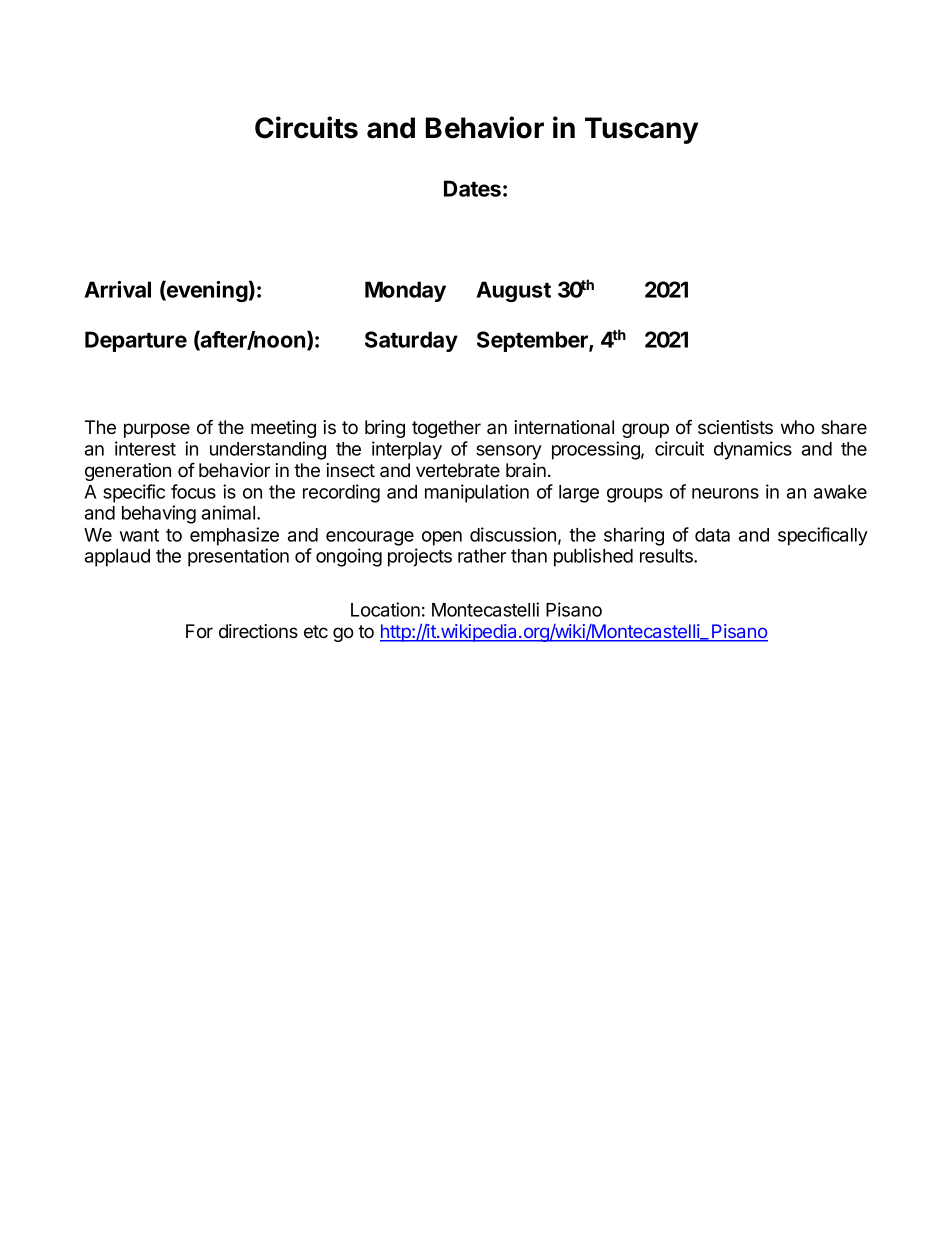 This document has height=1233, width=952. Describe the element at coordinates (667, 556) in the document. I see `results` at that location.
